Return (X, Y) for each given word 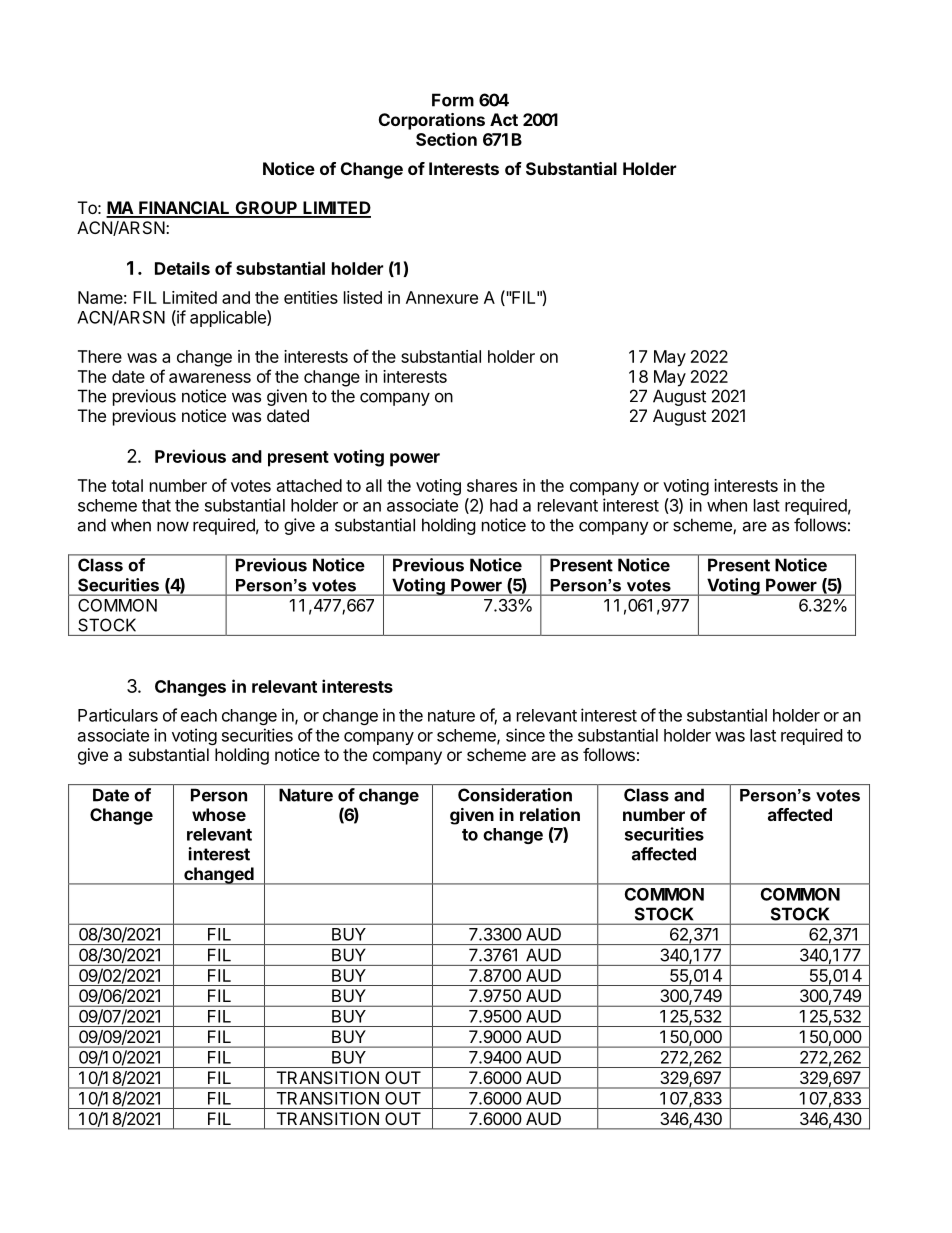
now (173, 527)
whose (219, 814)
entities (311, 297)
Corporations (432, 121)
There (100, 356)
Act (504, 119)
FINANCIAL (184, 209)
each (199, 715)
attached (309, 485)
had (503, 505)
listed (363, 297)
